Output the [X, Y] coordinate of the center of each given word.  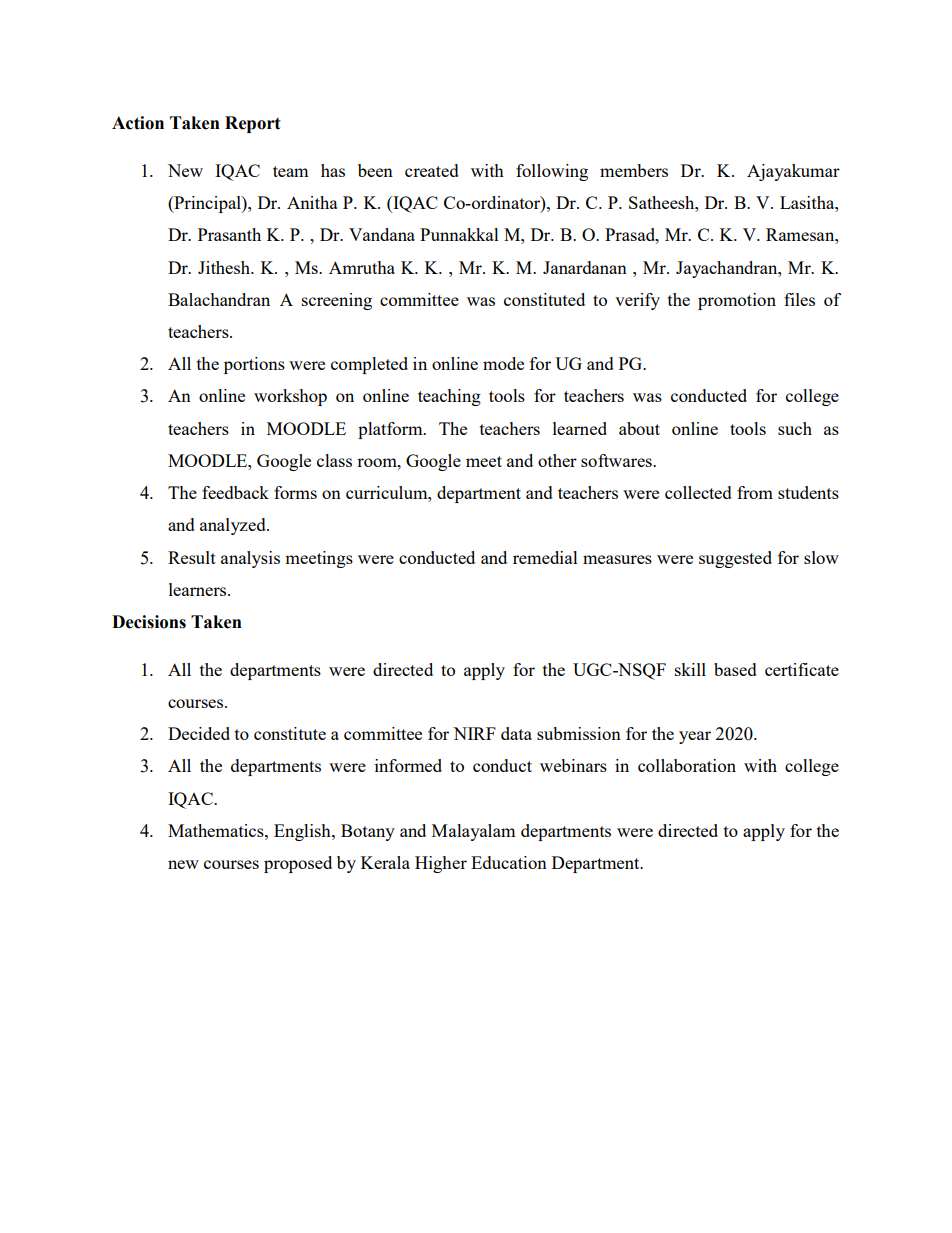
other [557, 460]
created [432, 170]
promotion [737, 301]
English [303, 832]
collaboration [687, 765]
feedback [235, 492]
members [634, 170]
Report [252, 124]
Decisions [149, 622]
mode [503, 363]
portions [254, 365]
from [755, 492]
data [516, 733]
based [735, 669]
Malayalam [473, 832]
